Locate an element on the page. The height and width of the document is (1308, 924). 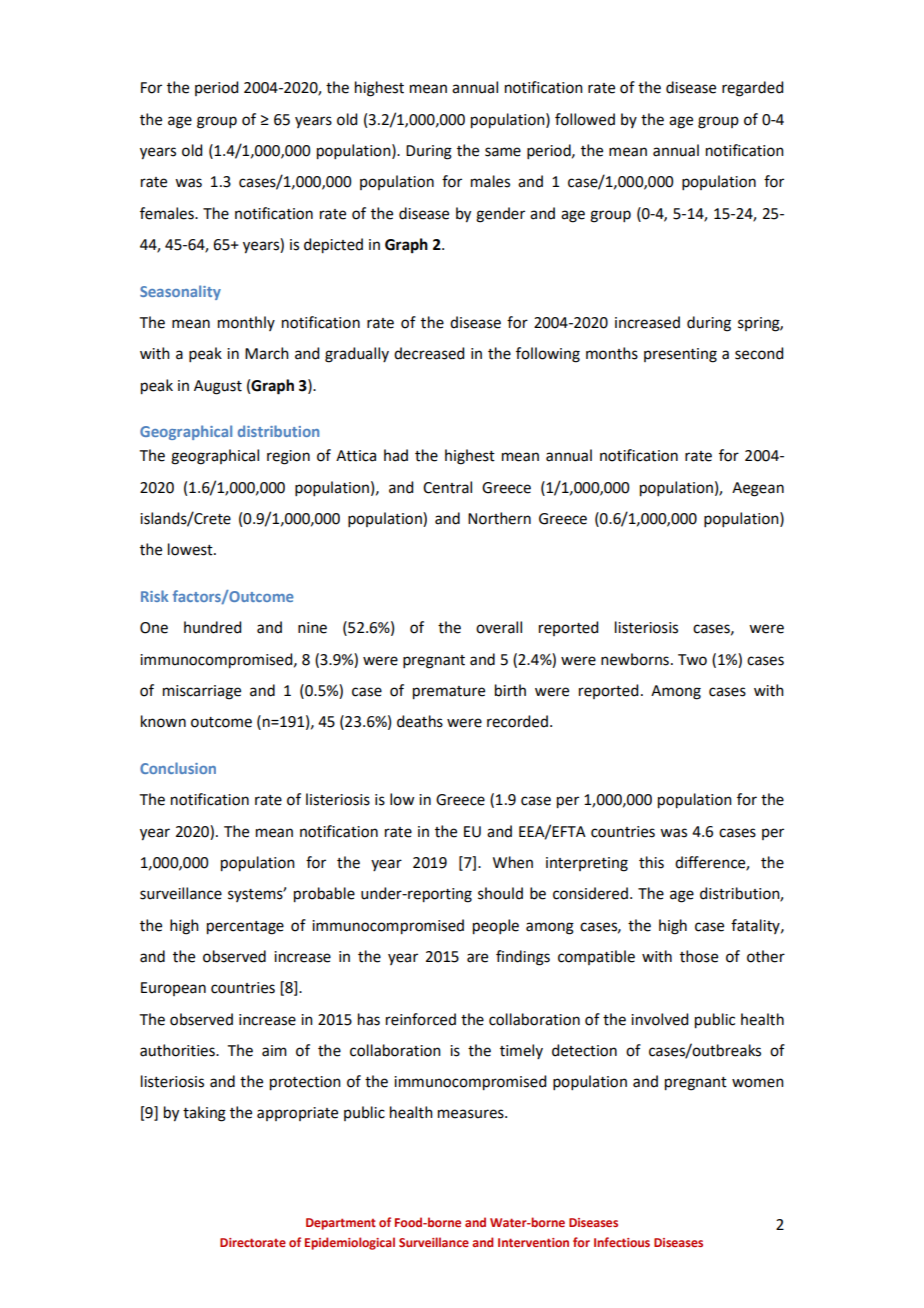
Intervention is located at coordinates (533, 1242).
